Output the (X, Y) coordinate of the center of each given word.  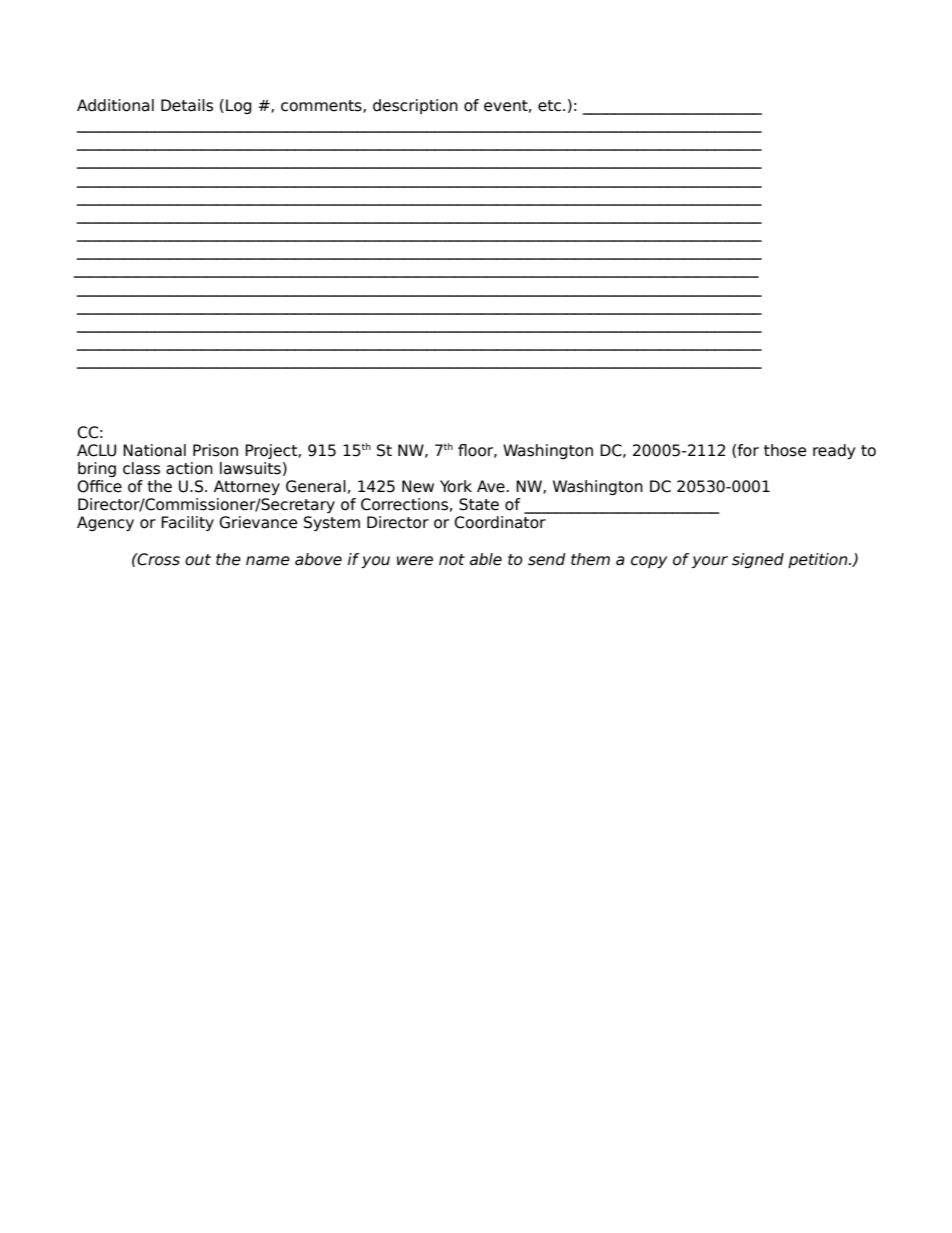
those (785, 450)
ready (834, 451)
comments (322, 106)
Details (187, 105)
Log (239, 106)
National (154, 450)
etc (551, 106)
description (415, 106)
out (198, 560)
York (456, 486)
